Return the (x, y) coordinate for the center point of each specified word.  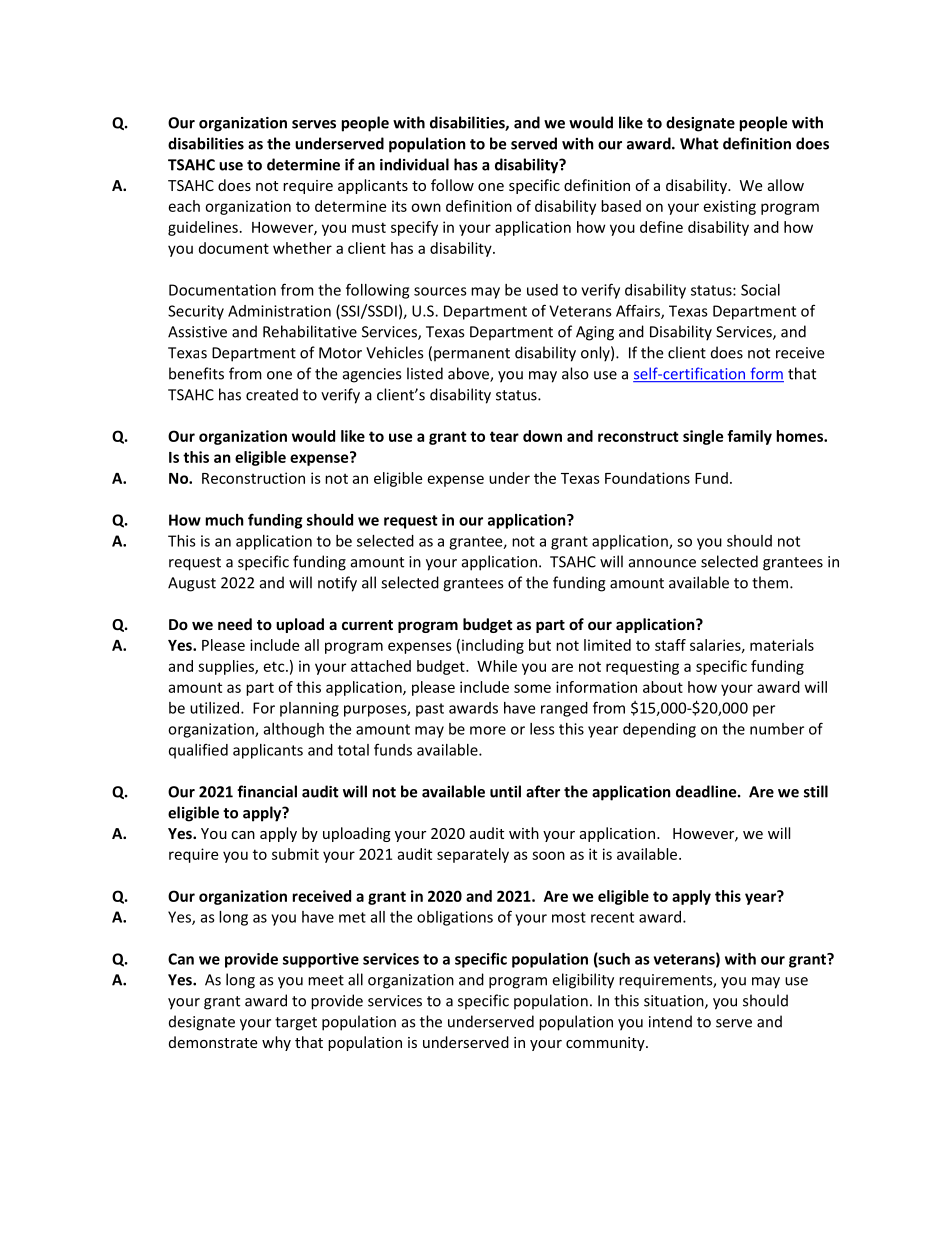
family (749, 437)
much (225, 520)
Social (760, 290)
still (816, 791)
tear (504, 436)
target (296, 1024)
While (497, 666)
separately (473, 855)
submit (295, 854)
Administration (279, 311)
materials (782, 645)
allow (786, 185)
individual (414, 164)
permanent (472, 355)
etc (275, 666)
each (184, 206)
